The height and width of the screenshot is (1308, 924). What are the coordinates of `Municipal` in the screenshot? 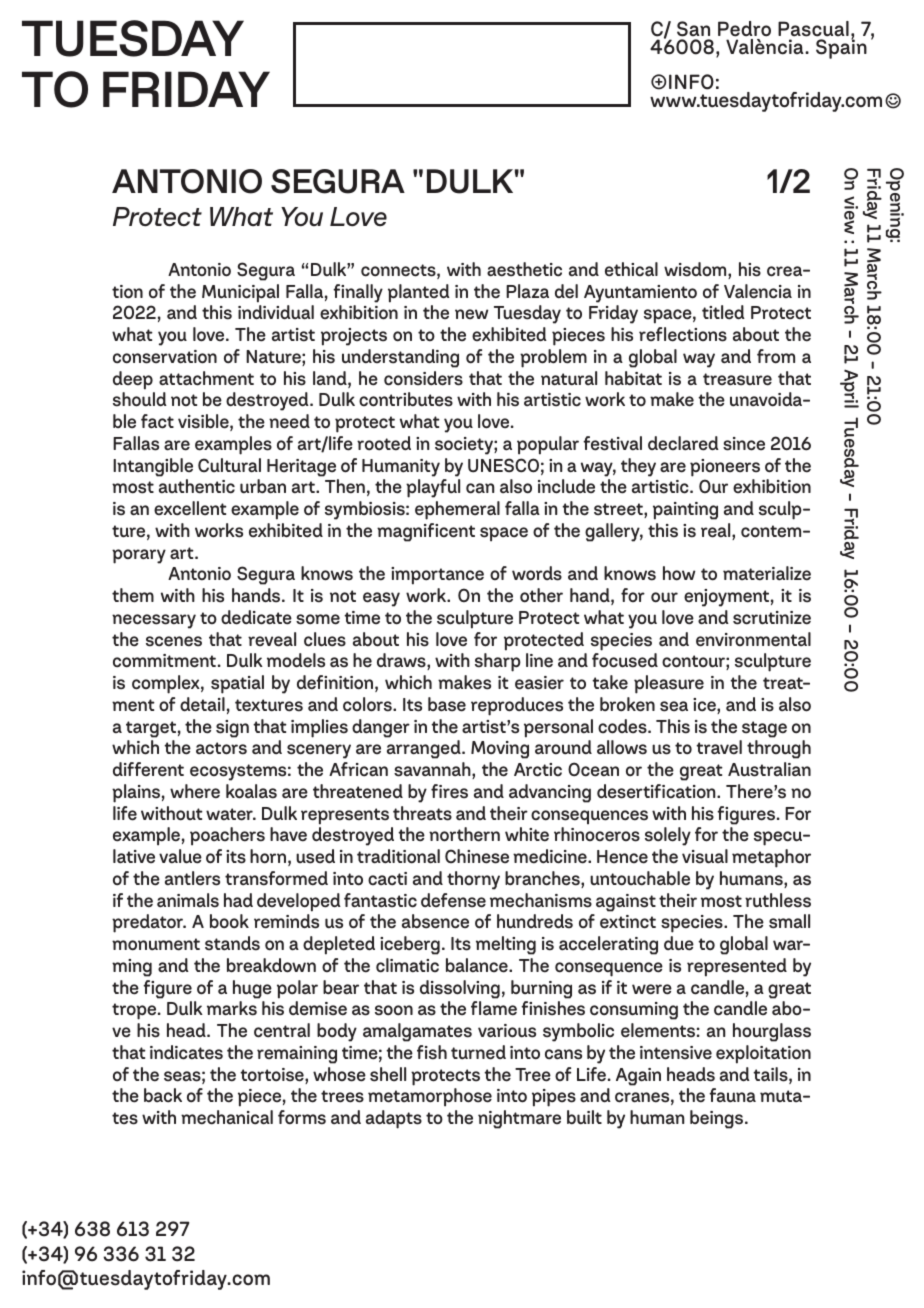 It's located at (240, 293).
